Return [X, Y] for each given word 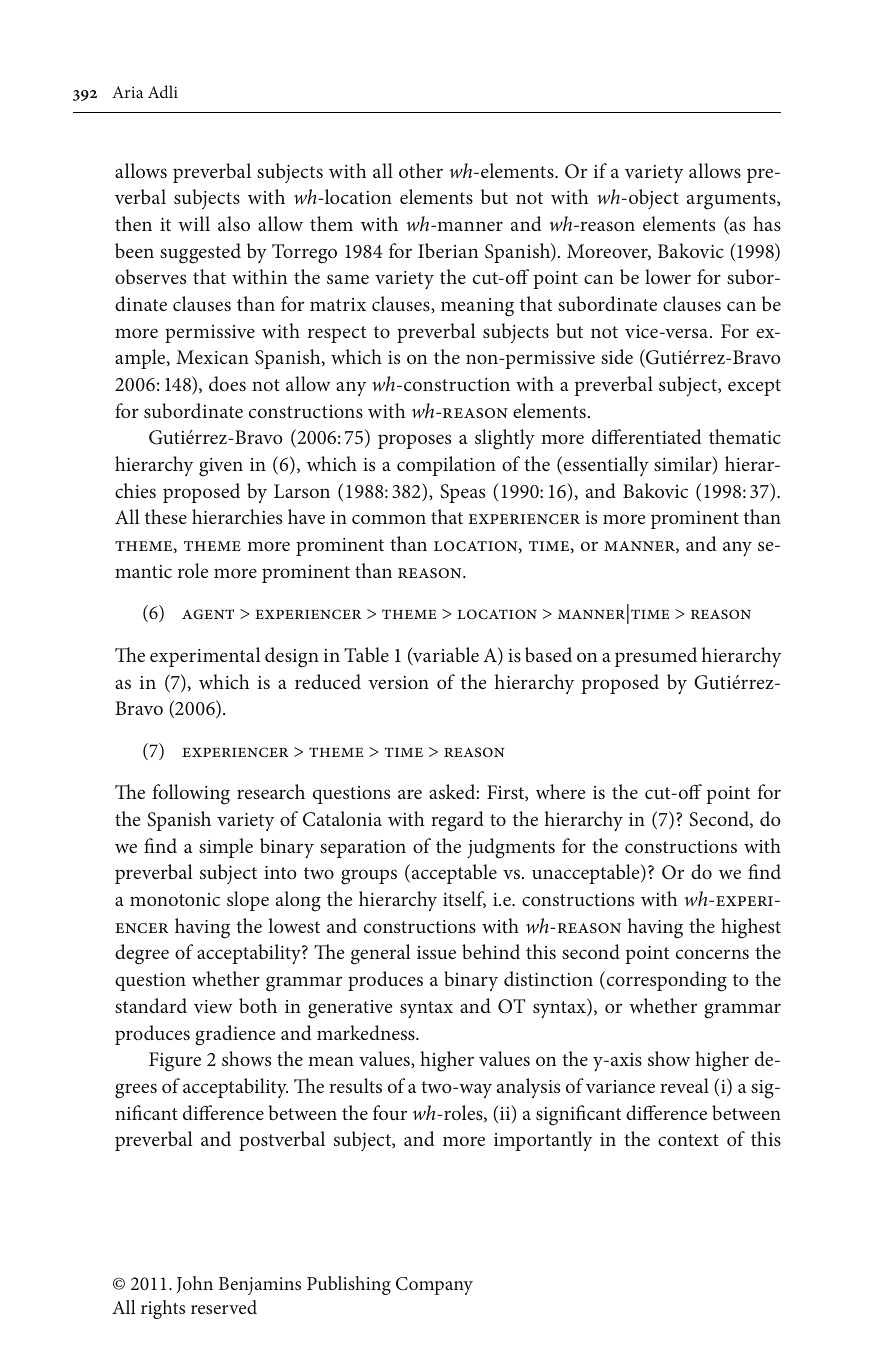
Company [434, 1286]
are [410, 794]
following [191, 794]
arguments [732, 201]
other [421, 170]
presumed [656, 657]
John [195, 1284]
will [194, 223]
